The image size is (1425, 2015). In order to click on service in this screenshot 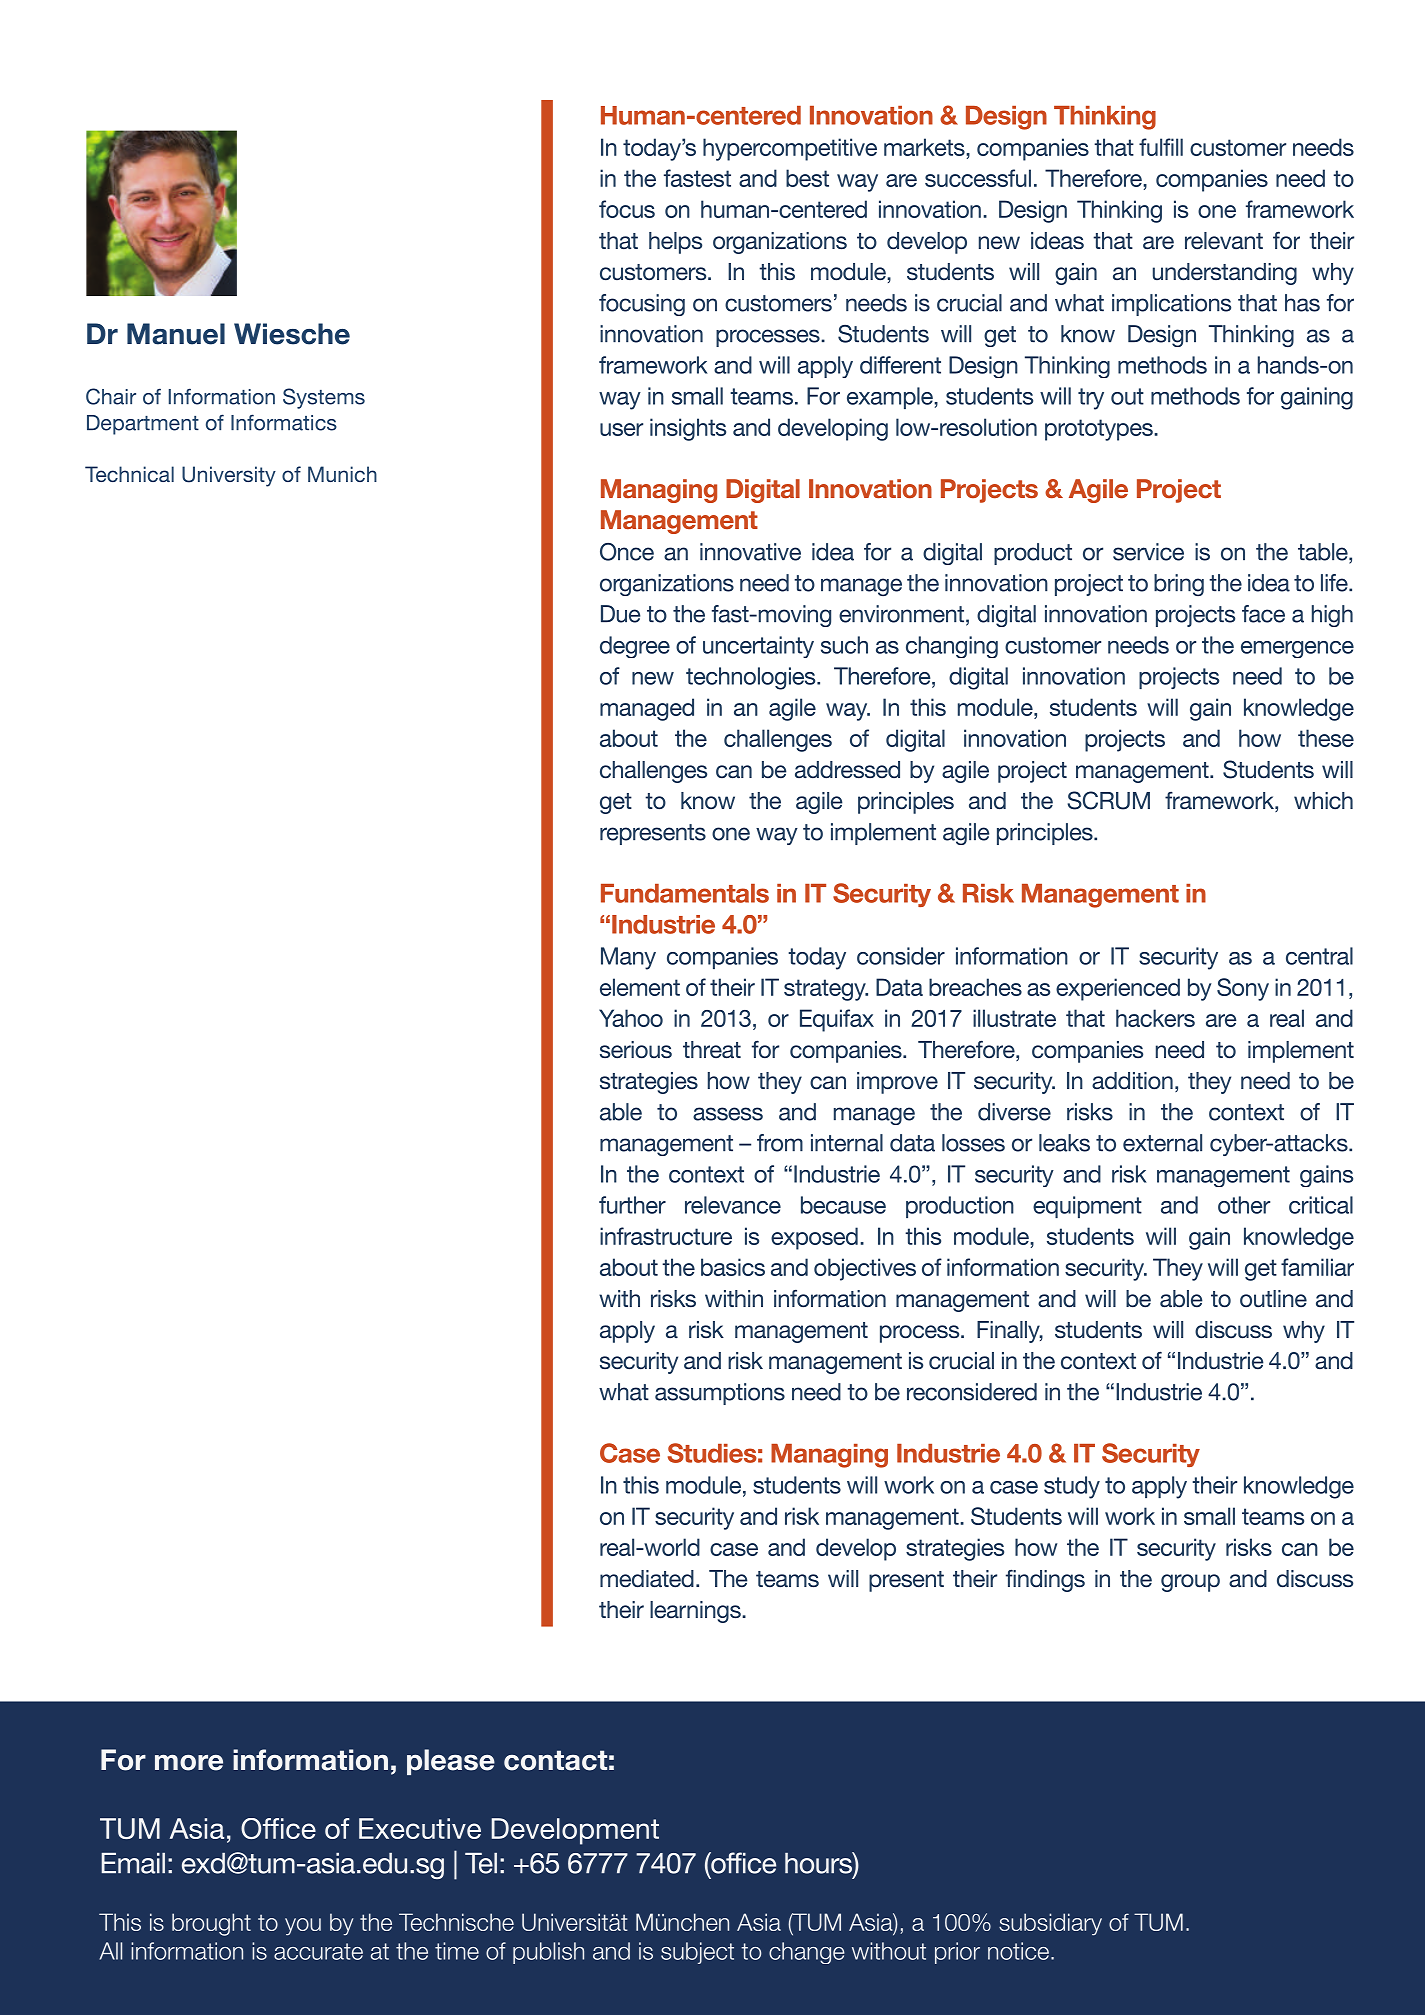, I will do `click(1148, 552)`.
